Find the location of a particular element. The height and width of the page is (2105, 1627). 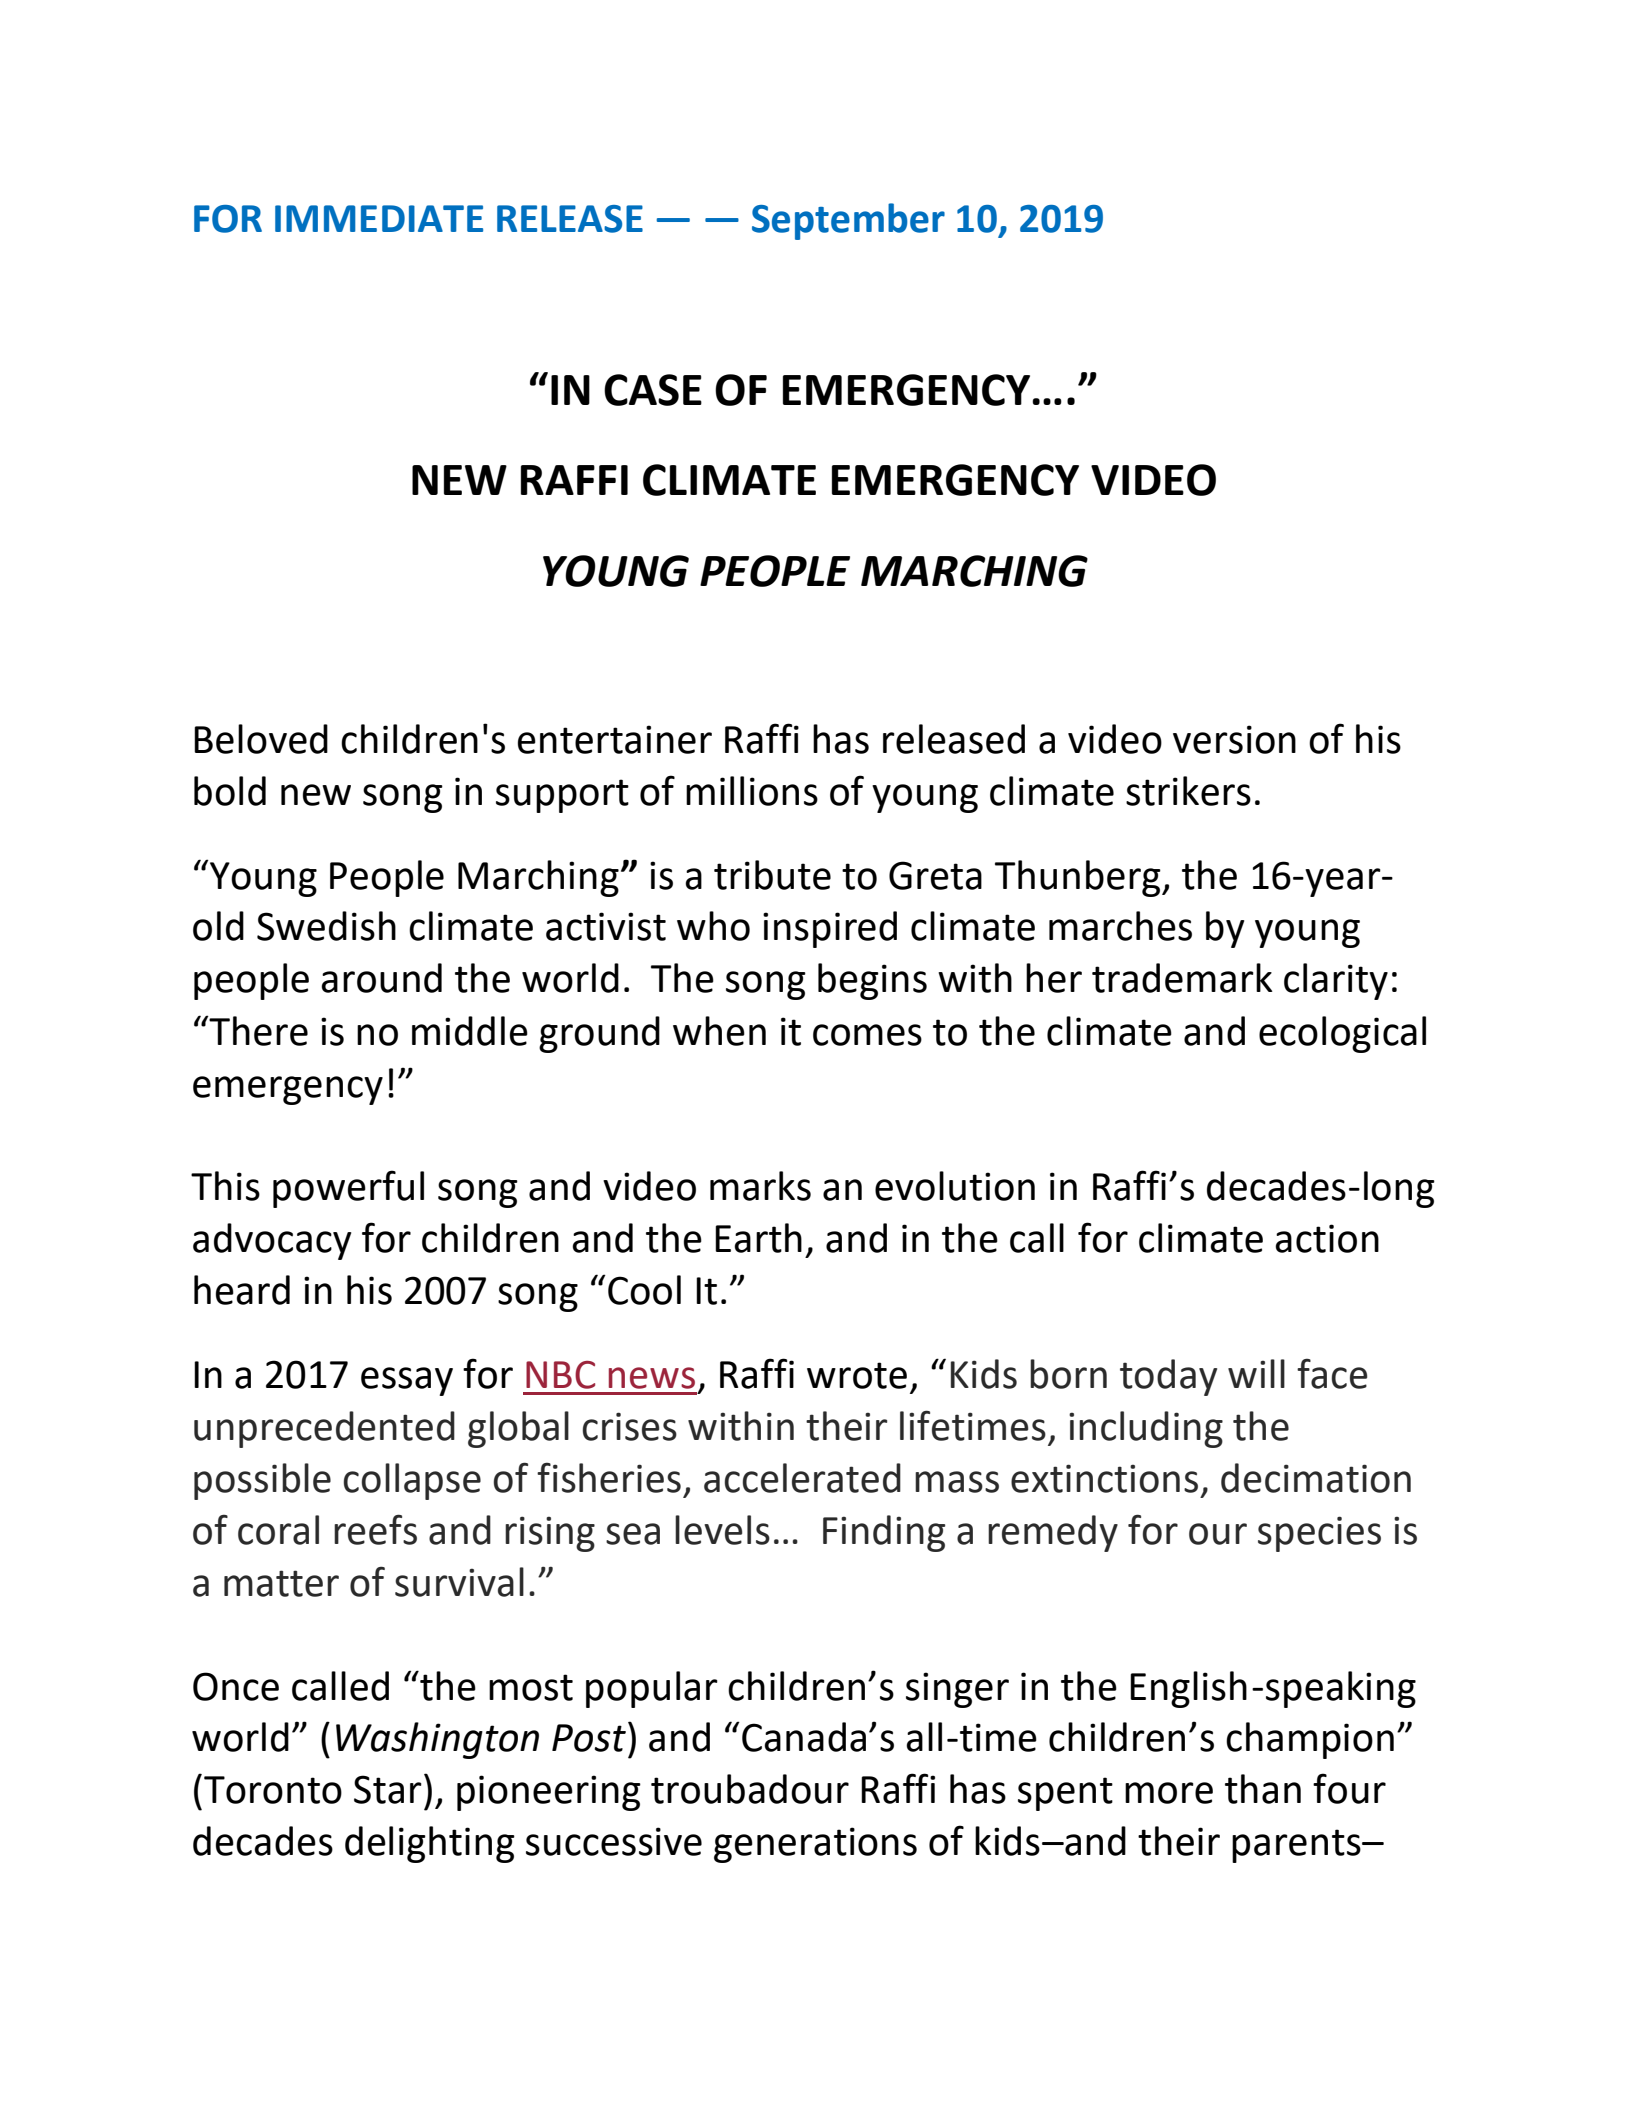

Star is located at coordinates (388, 1789).
